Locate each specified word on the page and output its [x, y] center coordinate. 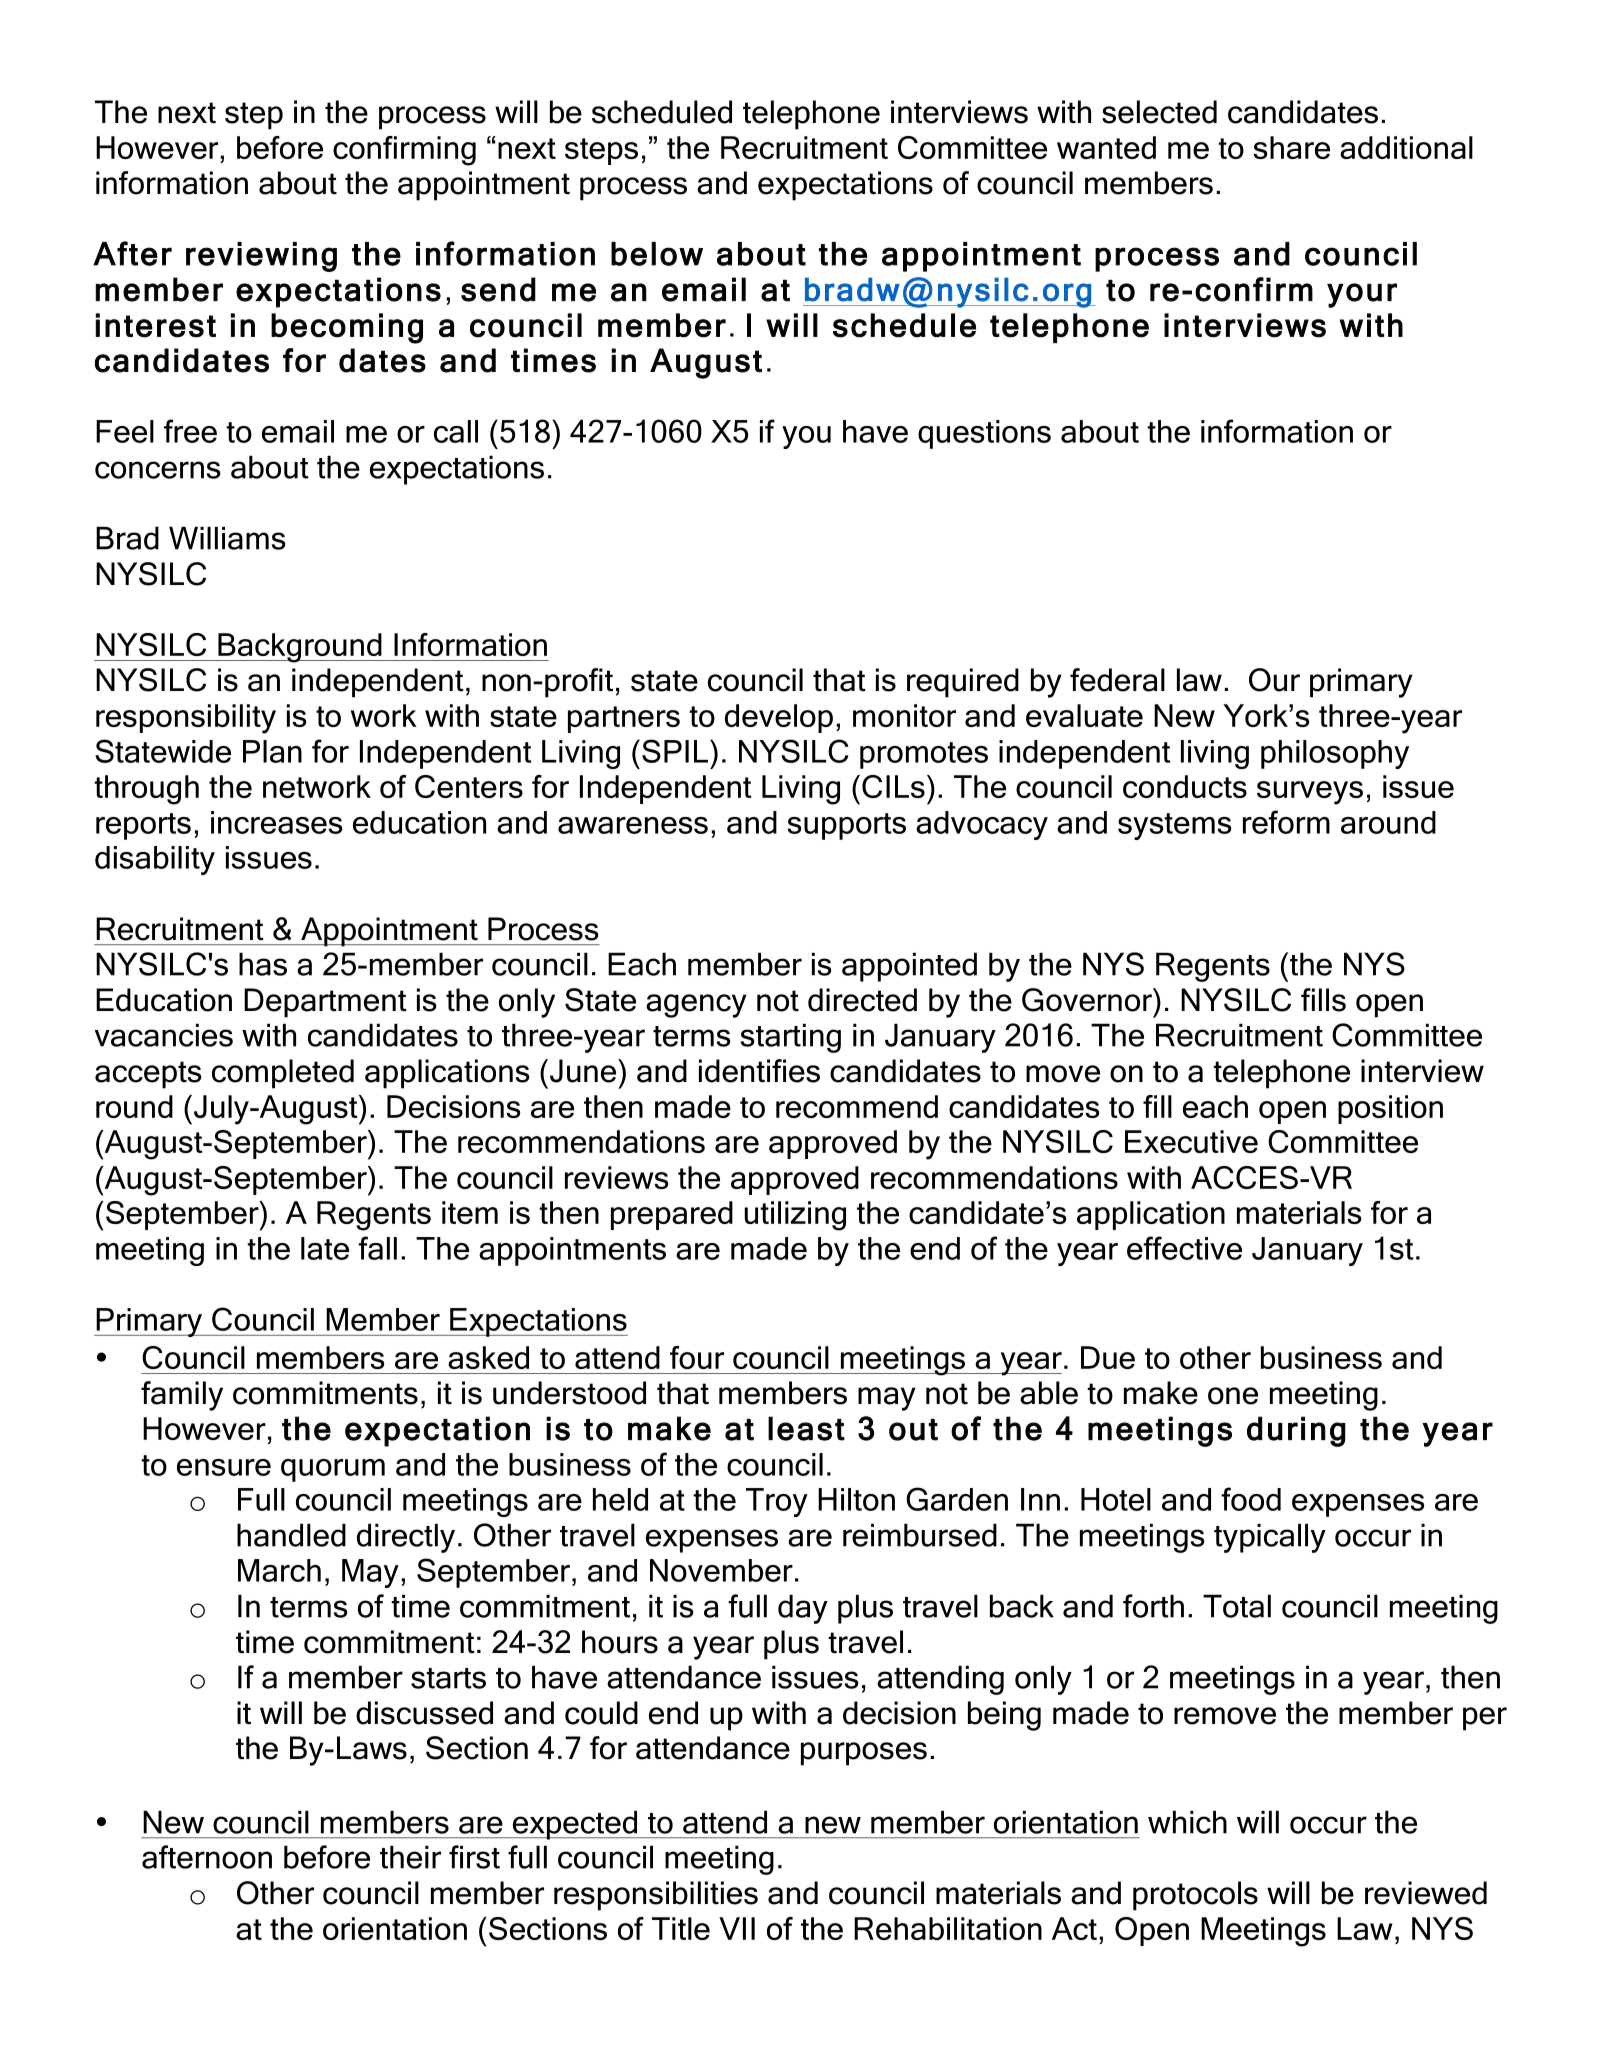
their [410, 1857]
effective [1184, 1248]
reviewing [261, 257]
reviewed [1426, 1893]
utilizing [795, 1216]
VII [737, 1928]
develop [779, 718]
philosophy [1335, 754]
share [1291, 147]
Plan [272, 751]
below [657, 254]
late [325, 1248]
